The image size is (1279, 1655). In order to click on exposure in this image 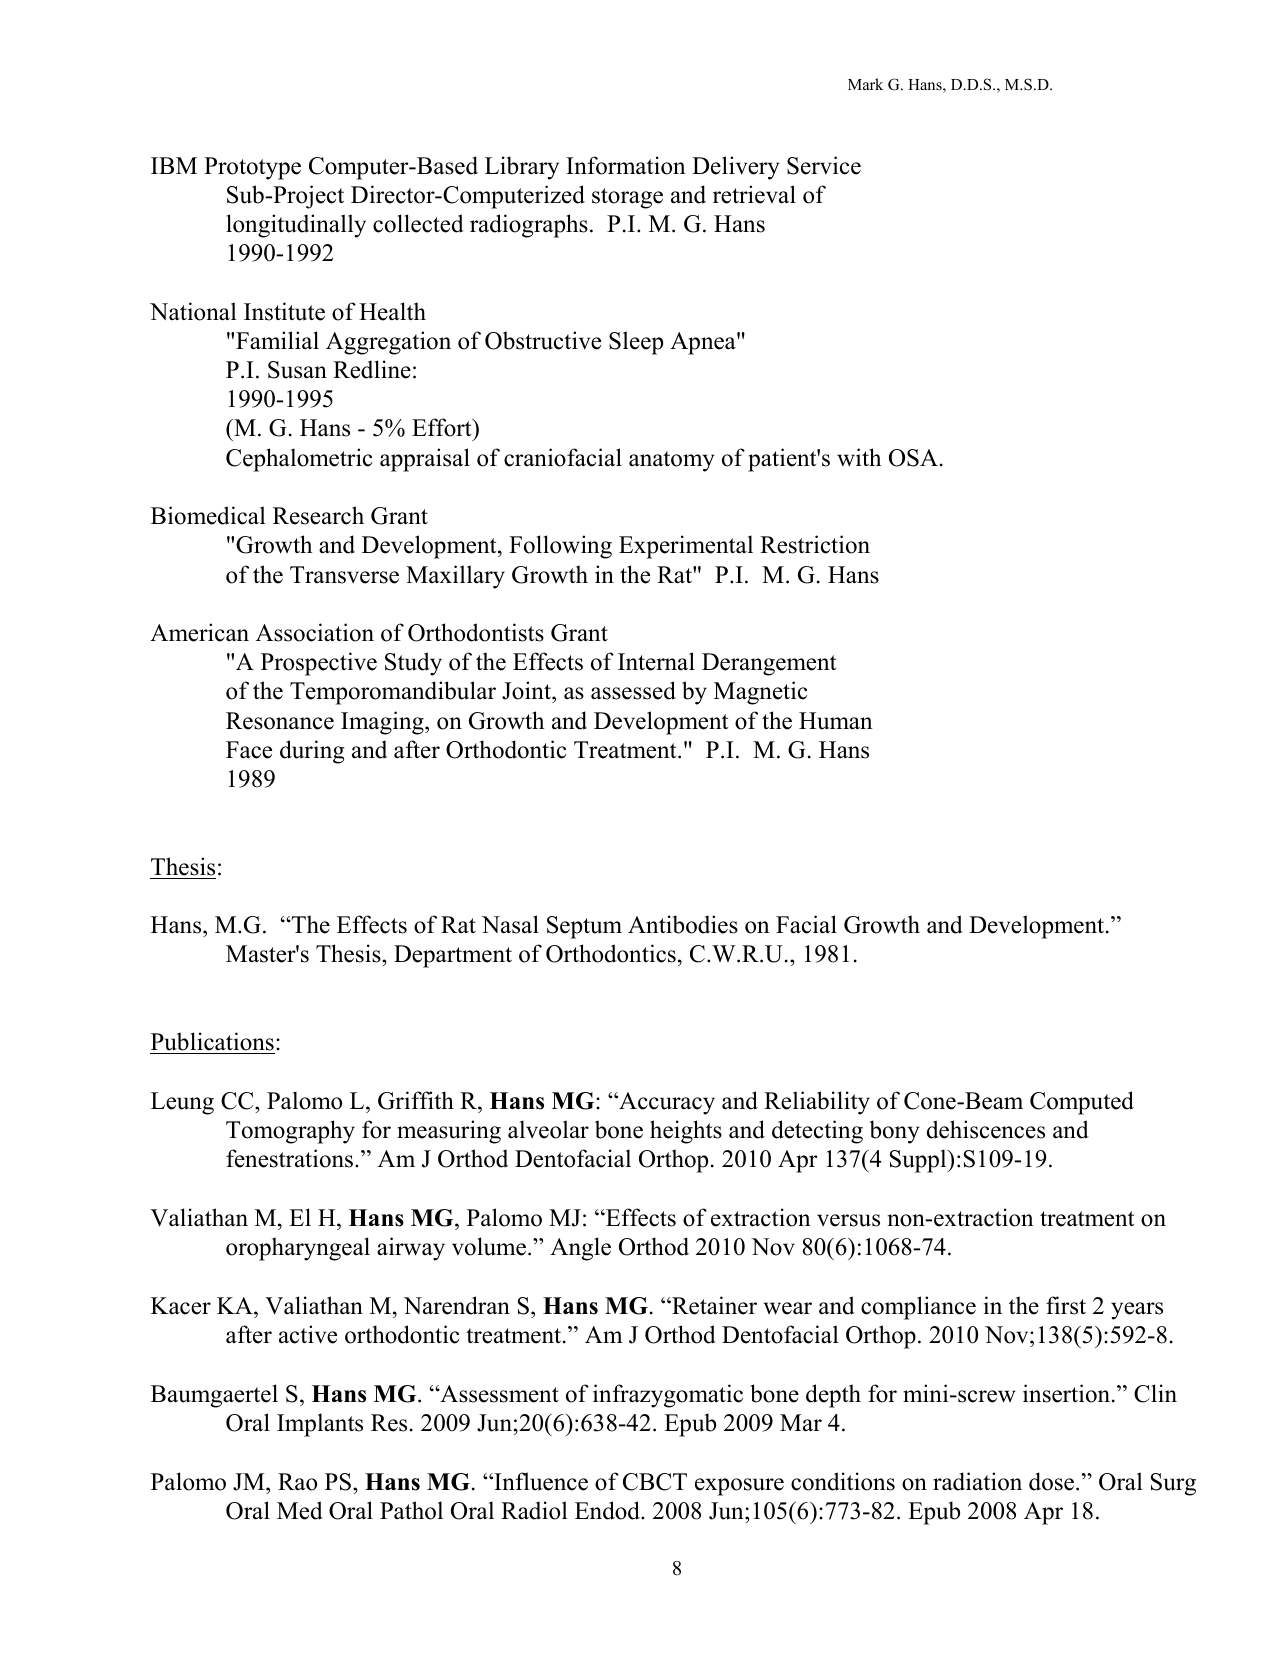, I will do `click(739, 1487)`.
